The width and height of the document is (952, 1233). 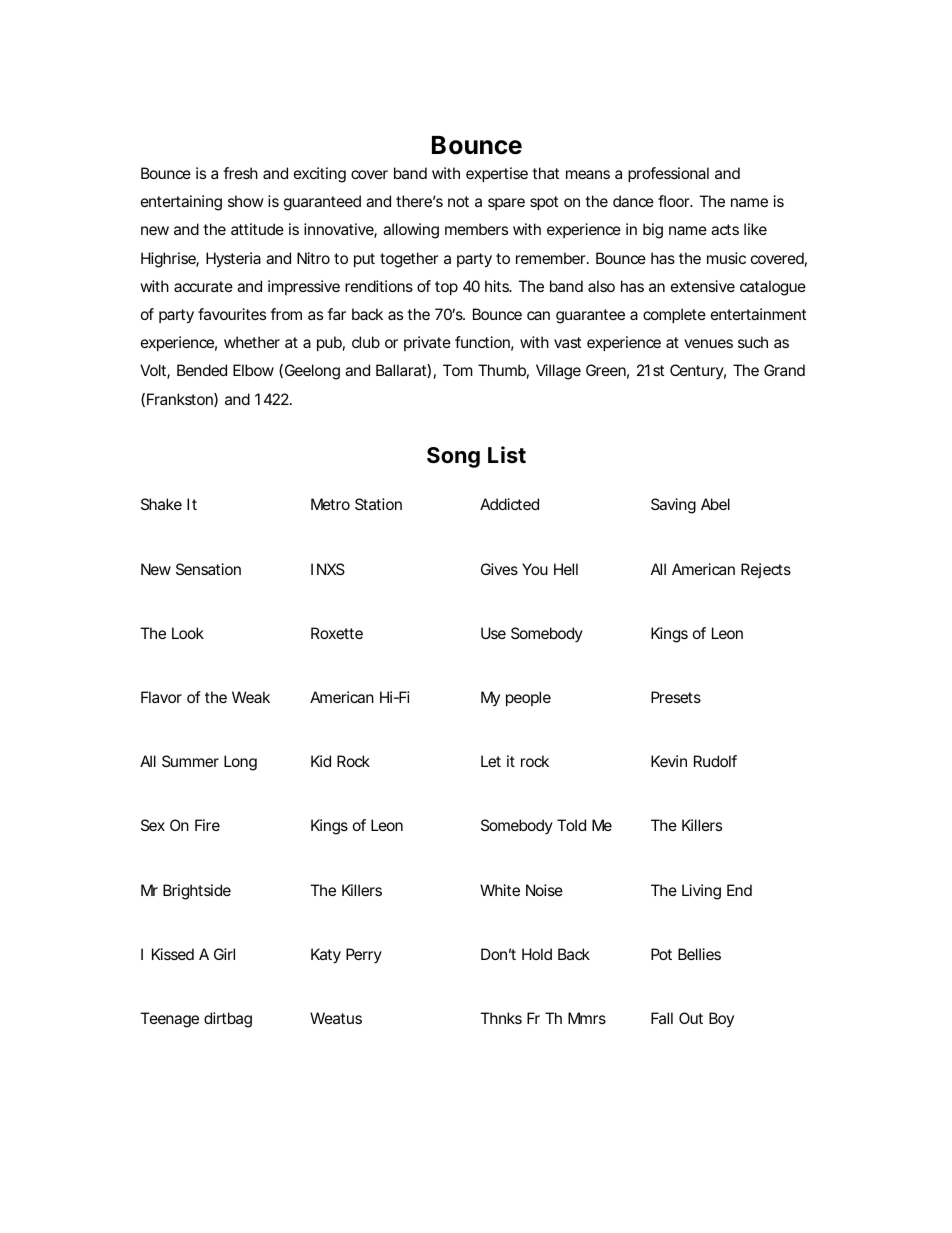 I want to click on Thnks, so click(x=501, y=1018).
